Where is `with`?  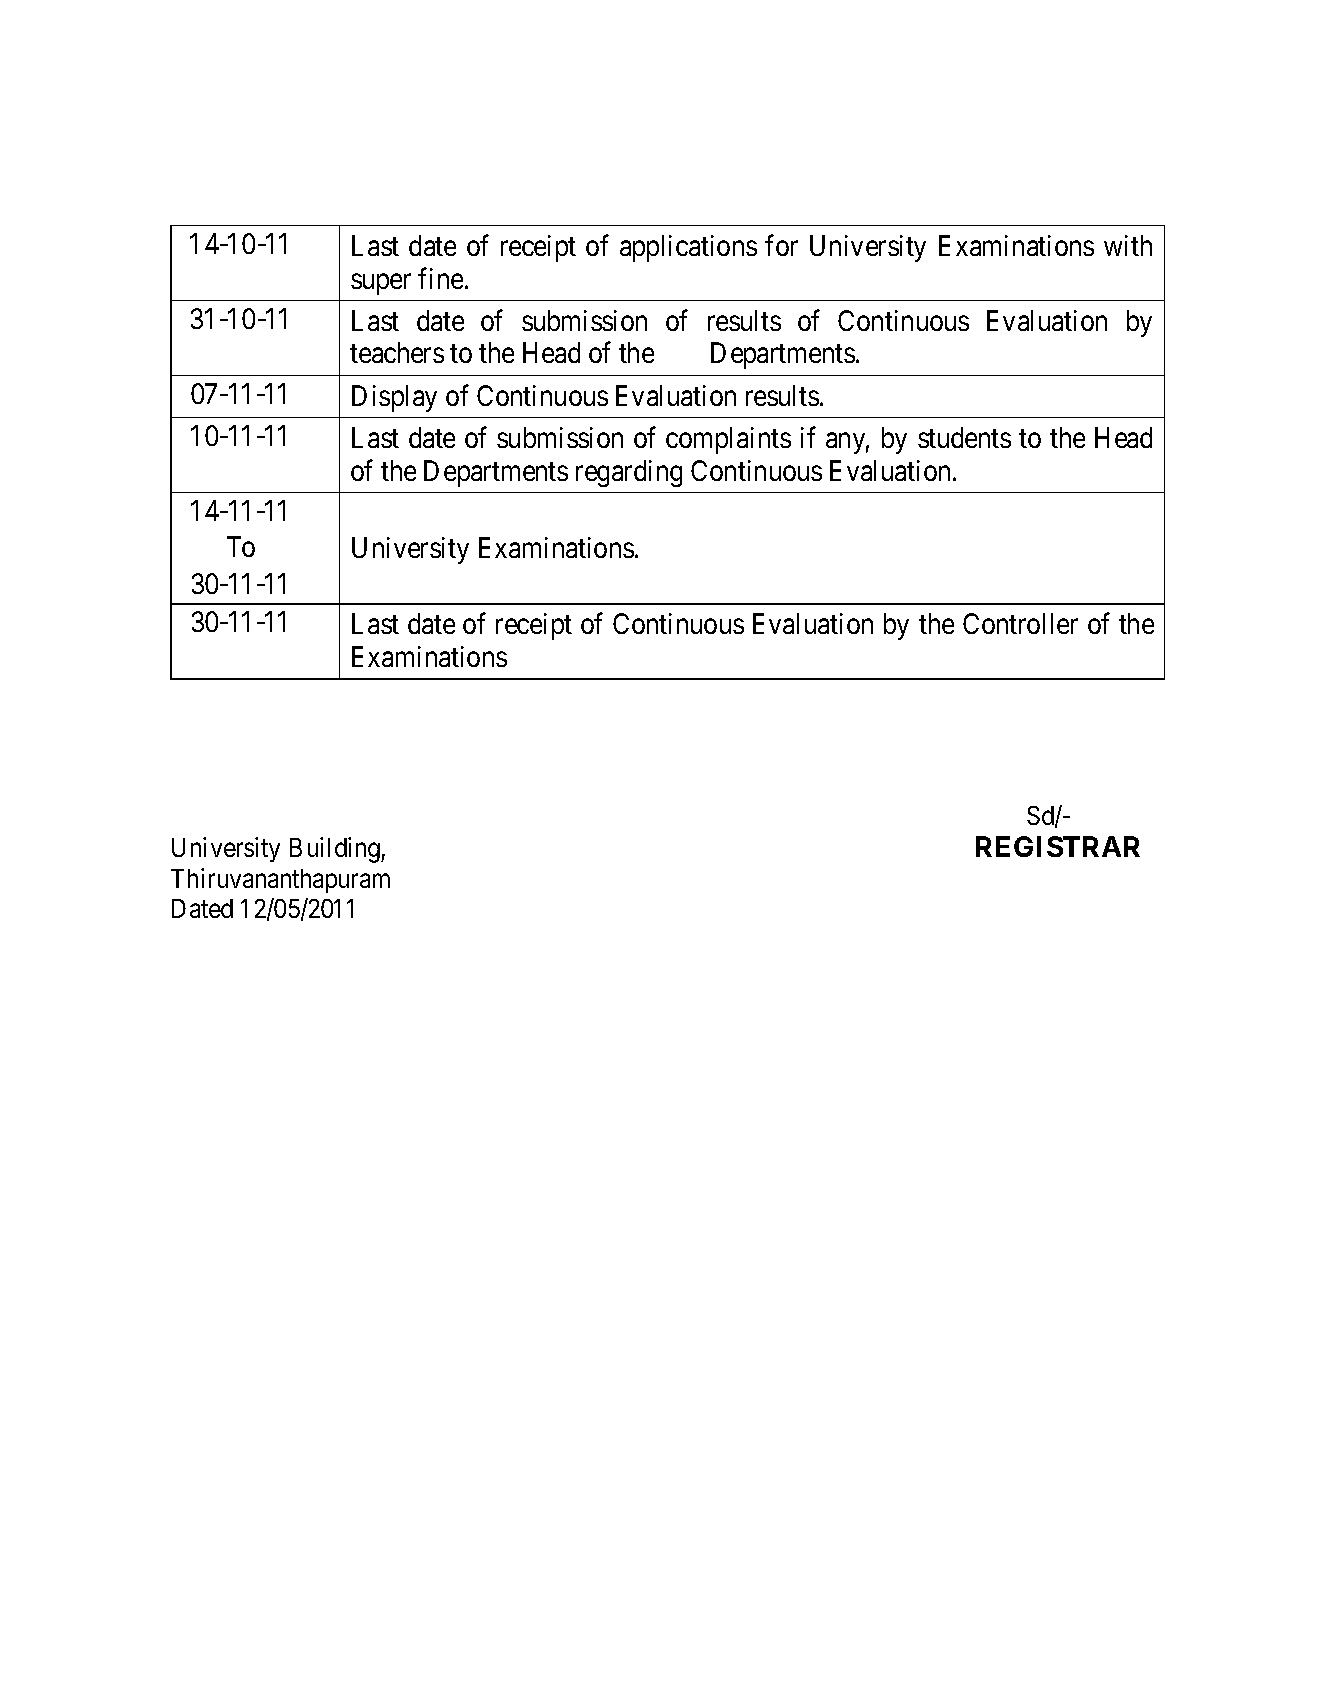
with is located at coordinates (1128, 245).
